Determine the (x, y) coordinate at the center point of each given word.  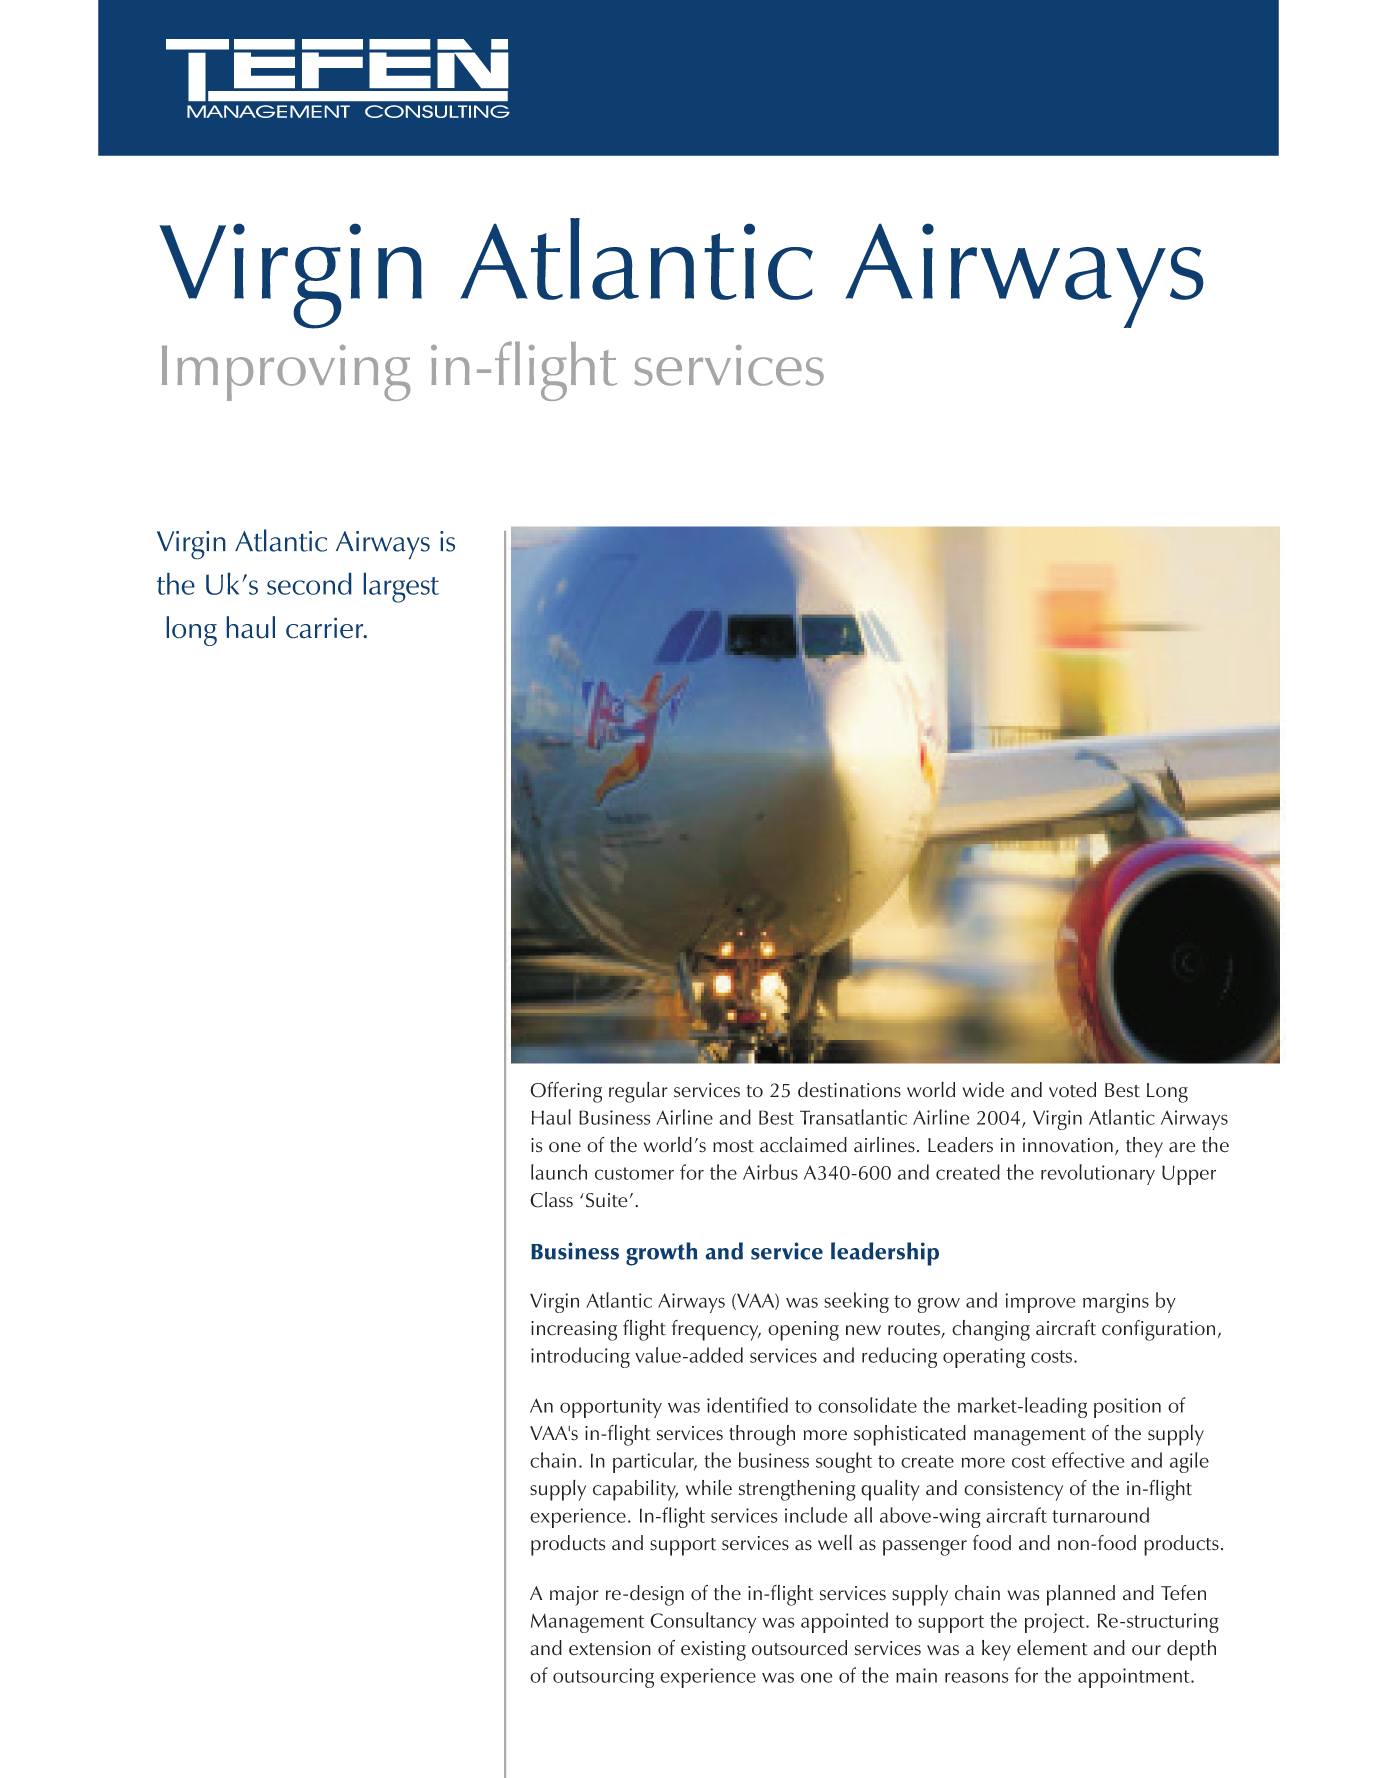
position (1127, 1408)
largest (401, 588)
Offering (566, 1092)
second (309, 584)
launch (559, 1172)
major (574, 1596)
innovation (1068, 1145)
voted (1072, 1090)
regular (638, 1092)
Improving (286, 373)
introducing (580, 1357)
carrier (326, 628)
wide (983, 1090)
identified (747, 1405)
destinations (849, 1090)
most (733, 1146)
